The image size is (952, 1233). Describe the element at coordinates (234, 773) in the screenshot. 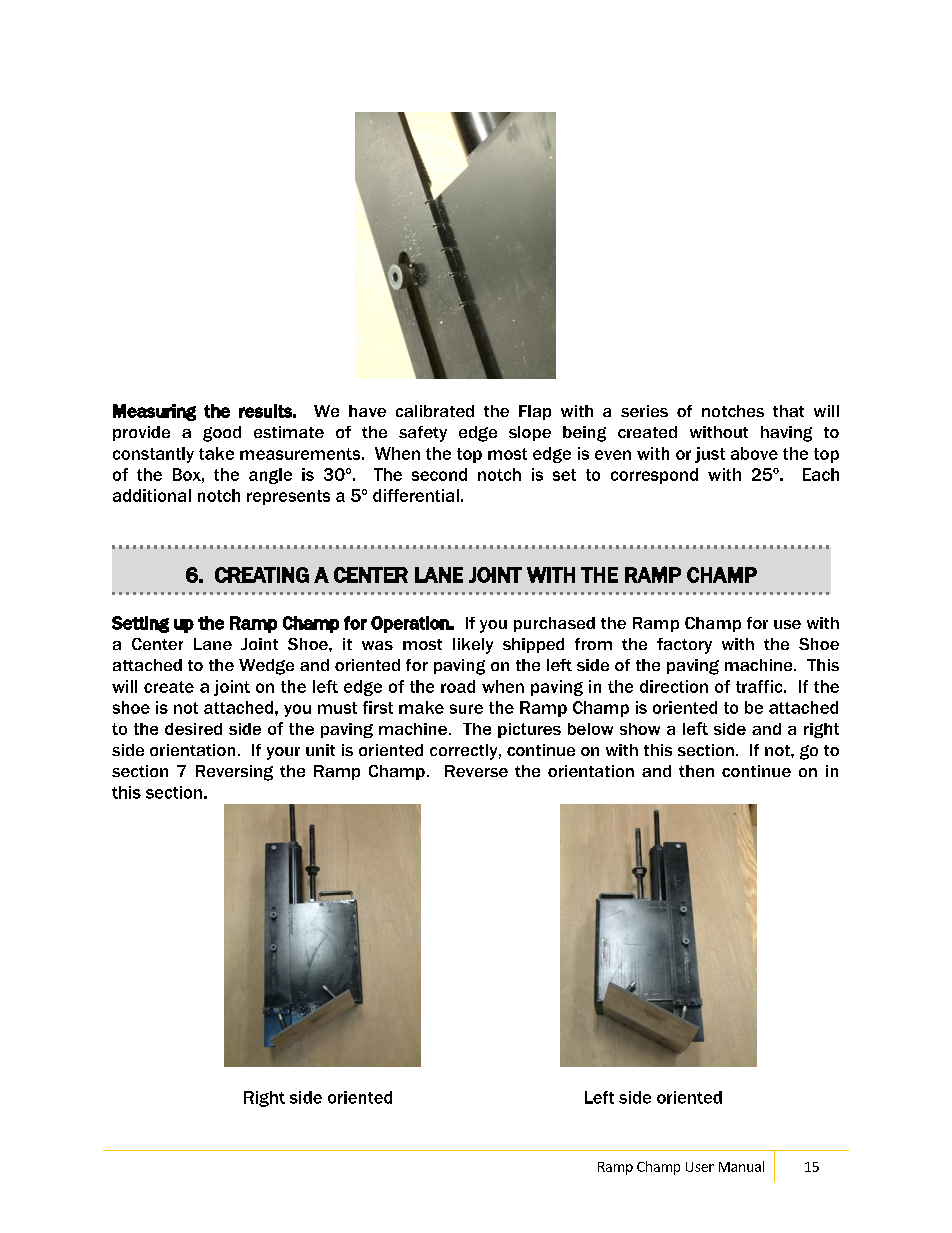

I see `Reversing` at that location.
